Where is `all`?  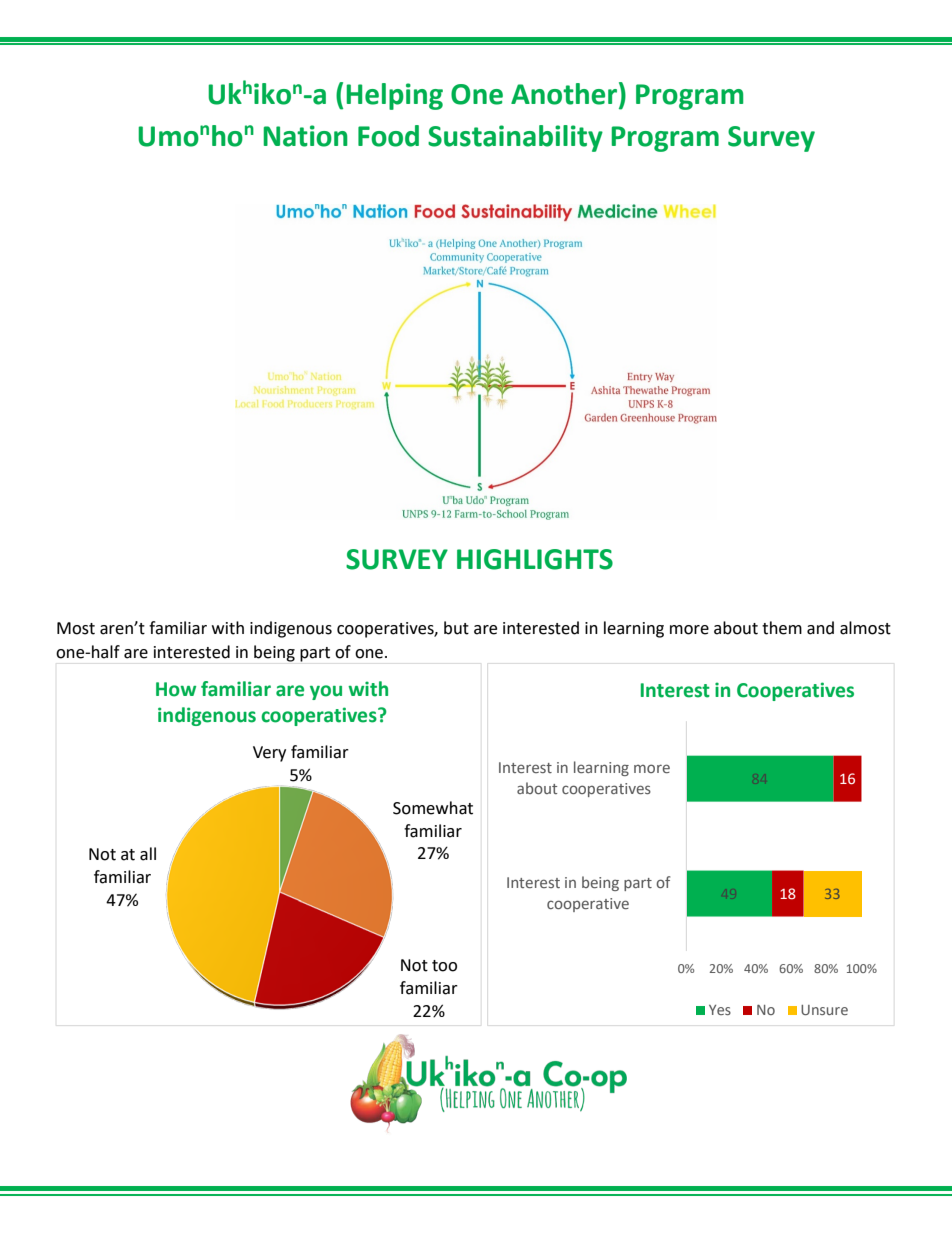
all is located at coordinates (148, 854).
